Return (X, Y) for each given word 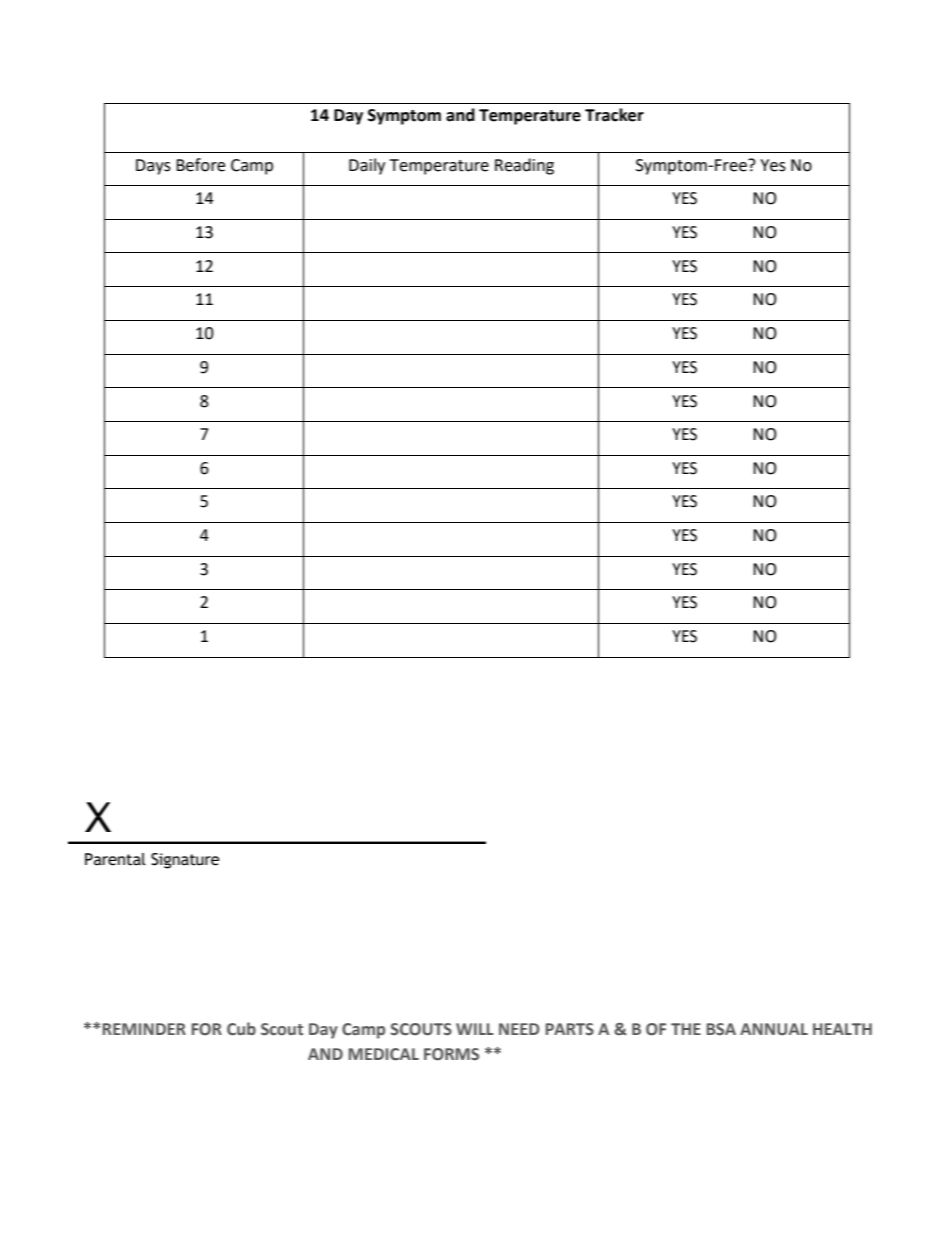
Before (200, 165)
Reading (524, 166)
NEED (519, 1029)
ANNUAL (774, 1029)
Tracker (614, 115)
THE (686, 1029)
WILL (474, 1029)
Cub (241, 1029)
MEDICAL (384, 1054)
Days (153, 167)
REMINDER (144, 1029)
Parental (115, 859)
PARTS (570, 1029)
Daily (367, 166)
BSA (721, 1029)
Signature (185, 861)
